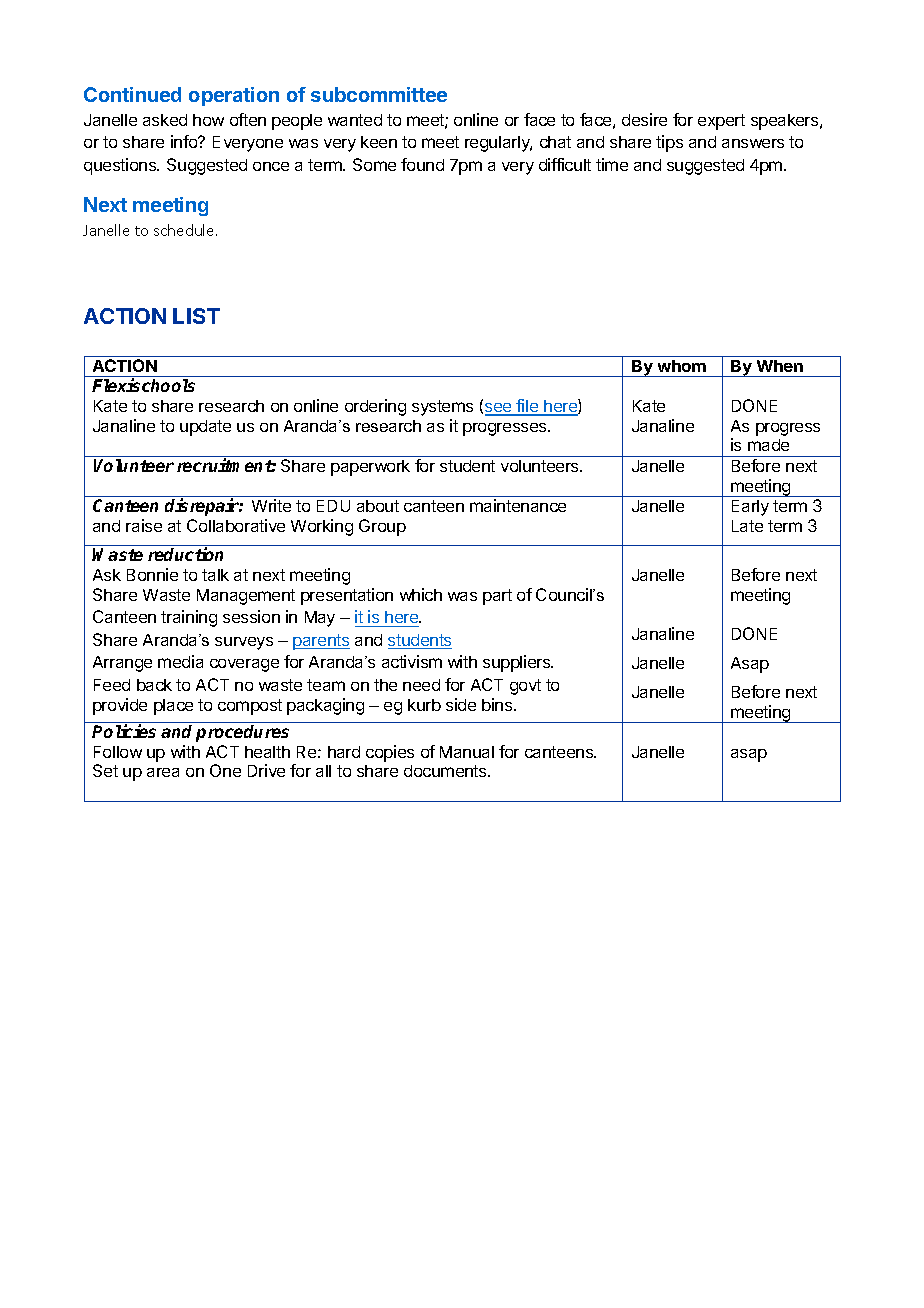 This screenshot has height=1308, width=924. Describe the element at coordinates (163, 772) in the screenshot. I see `area` at that location.
